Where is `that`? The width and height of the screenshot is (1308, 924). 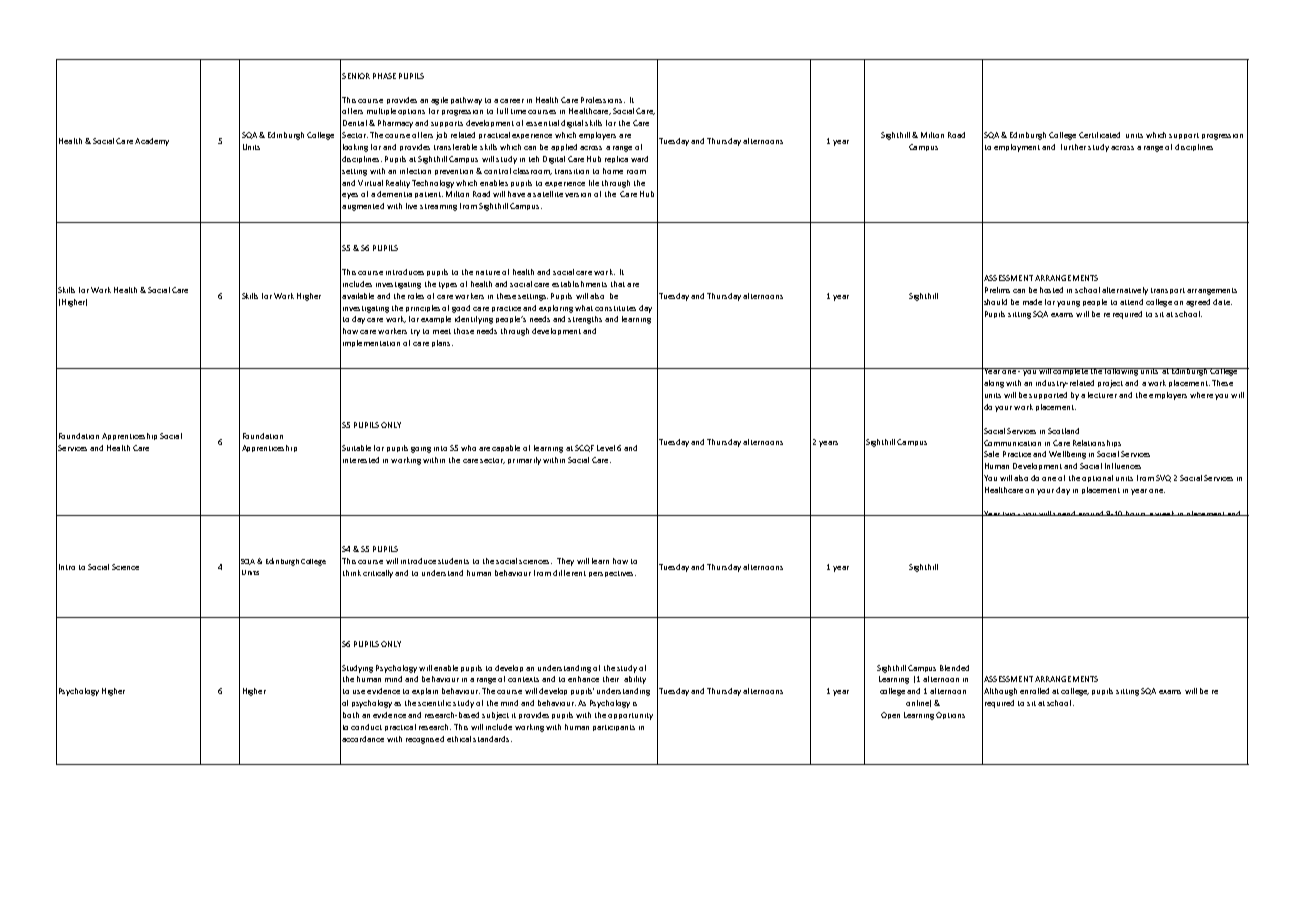 that is located at coordinates (618, 284).
